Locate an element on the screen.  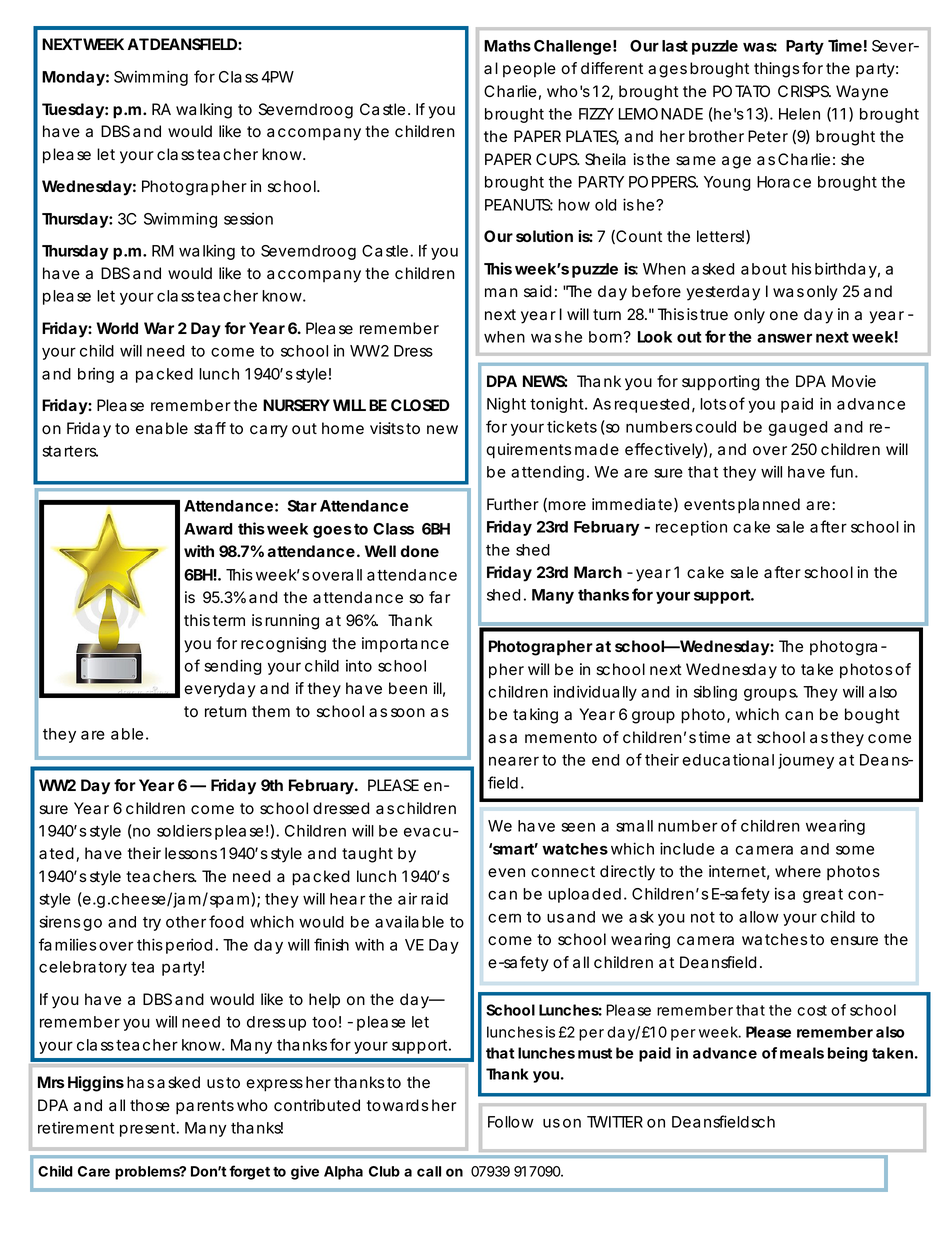
CLOSED is located at coordinates (420, 405).
